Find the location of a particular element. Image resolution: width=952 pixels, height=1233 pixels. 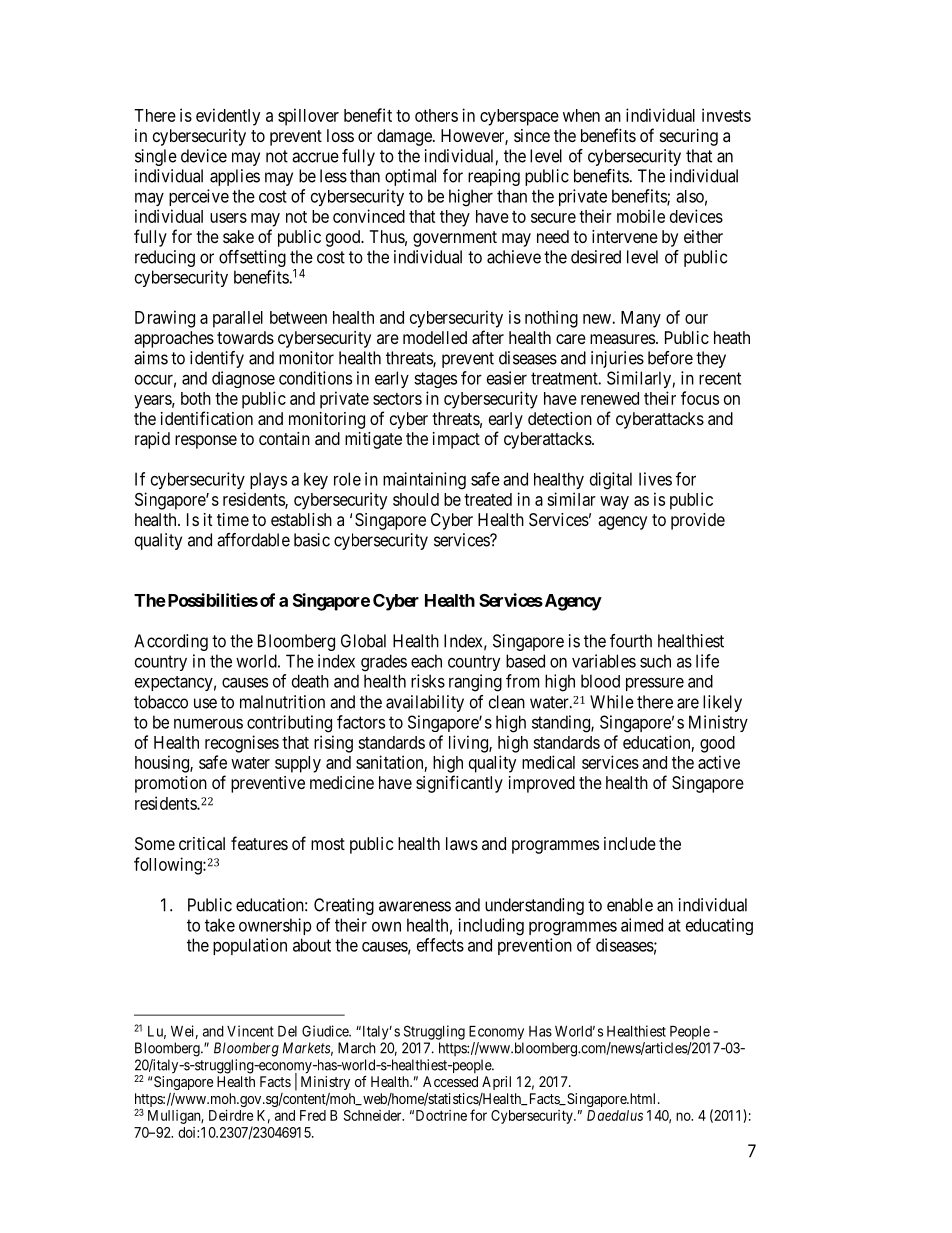

Accessed is located at coordinates (450, 1081).
